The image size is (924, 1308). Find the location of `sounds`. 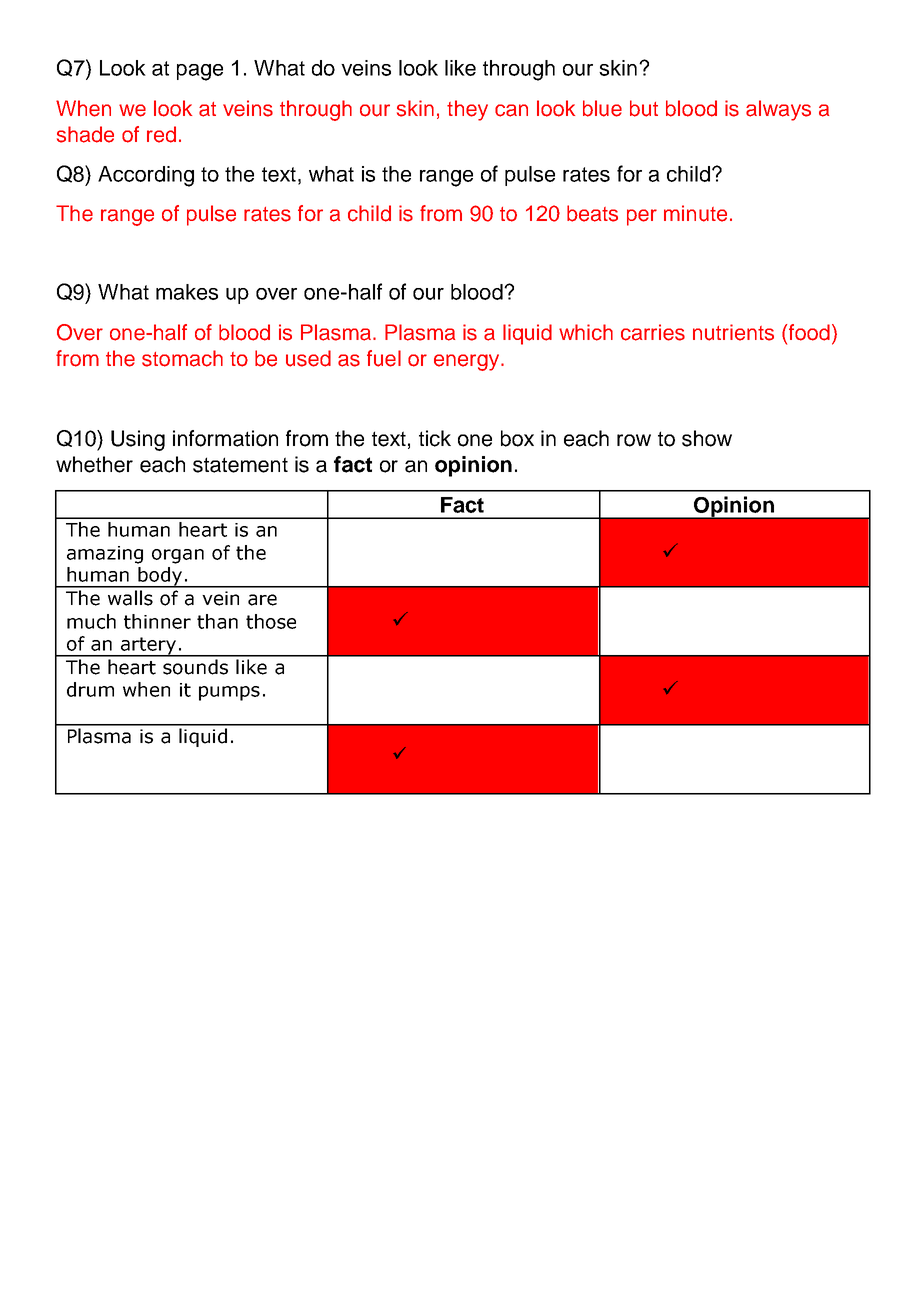

sounds is located at coordinates (195, 667).
